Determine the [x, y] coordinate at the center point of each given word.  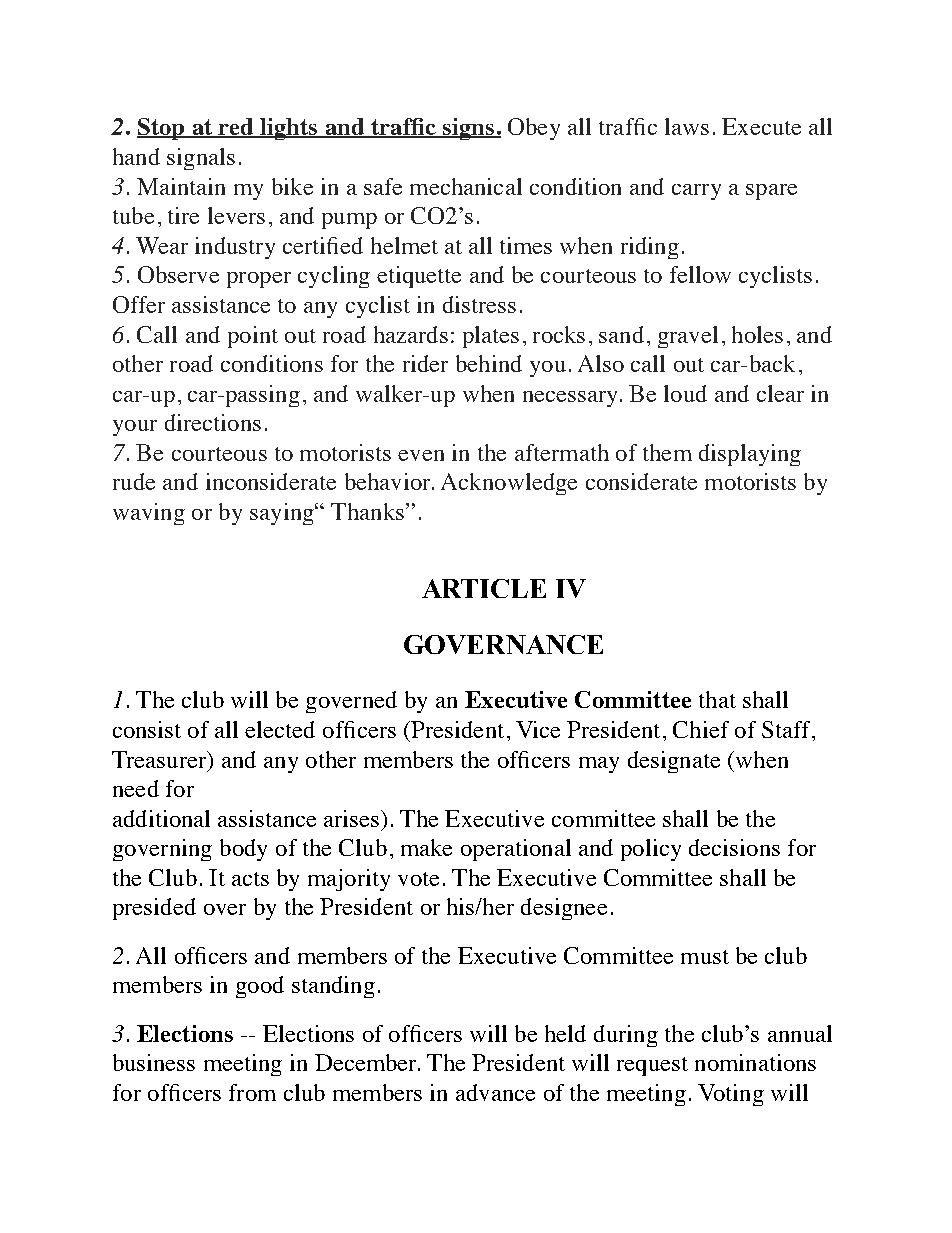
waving [149, 514]
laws [687, 126]
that [717, 699]
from [252, 1092]
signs [468, 129]
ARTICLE [484, 588]
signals [201, 159]
